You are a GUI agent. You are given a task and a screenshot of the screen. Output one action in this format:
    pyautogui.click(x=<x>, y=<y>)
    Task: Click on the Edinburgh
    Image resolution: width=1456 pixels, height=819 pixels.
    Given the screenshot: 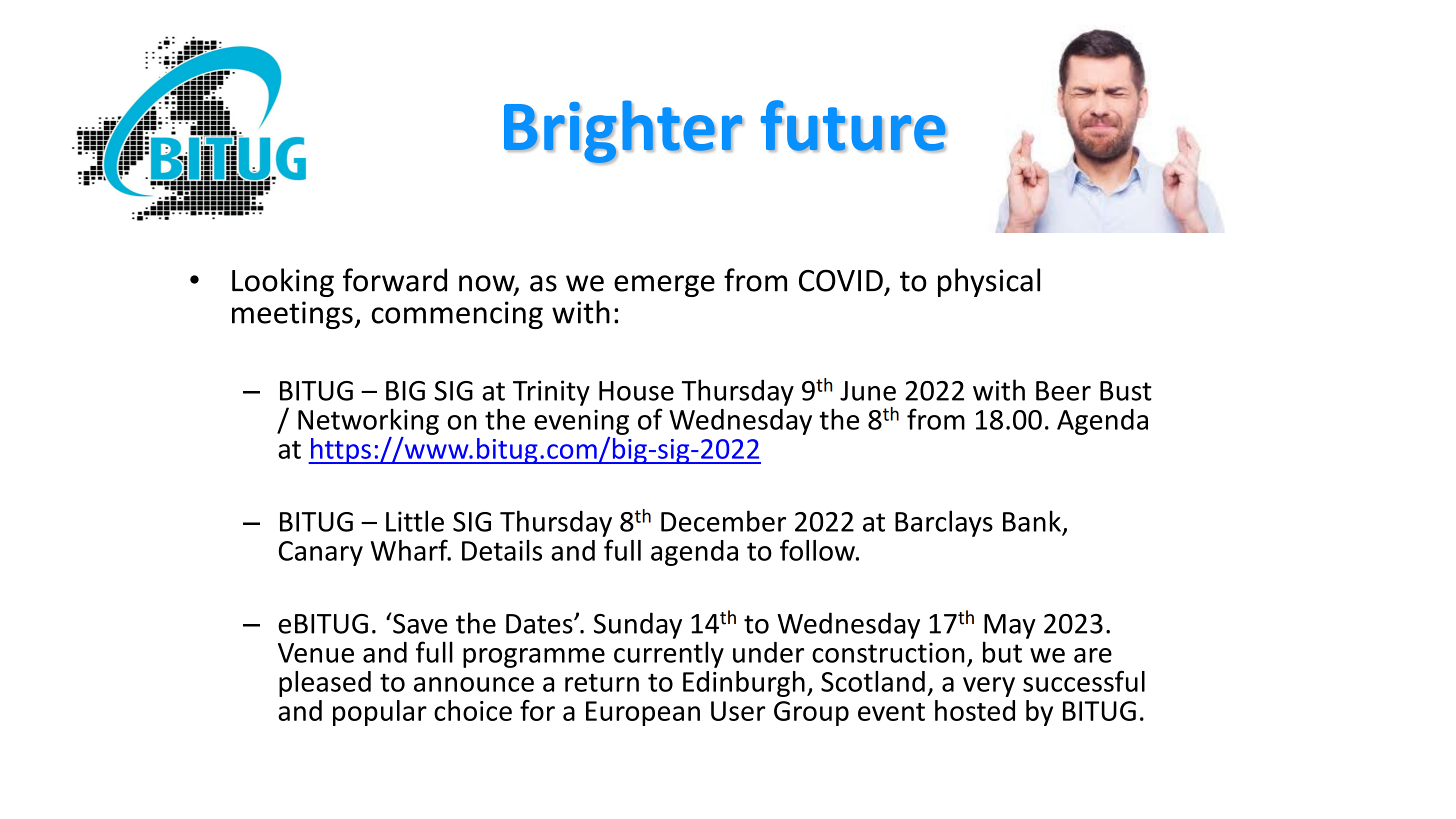 What is the action you would take?
    pyautogui.click(x=744, y=684)
